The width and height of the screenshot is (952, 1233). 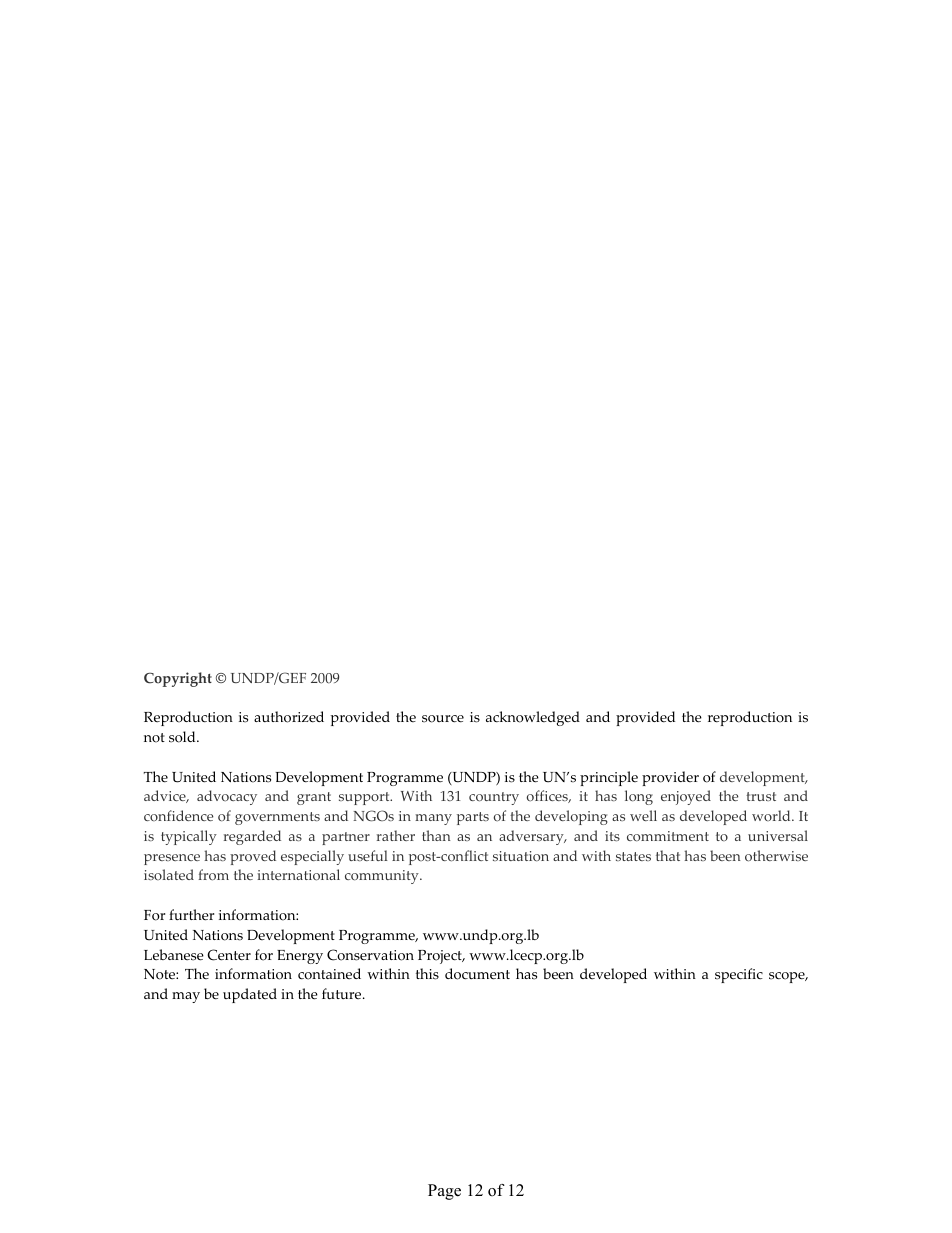 I want to click on parts, so click(x=473, y=818).
